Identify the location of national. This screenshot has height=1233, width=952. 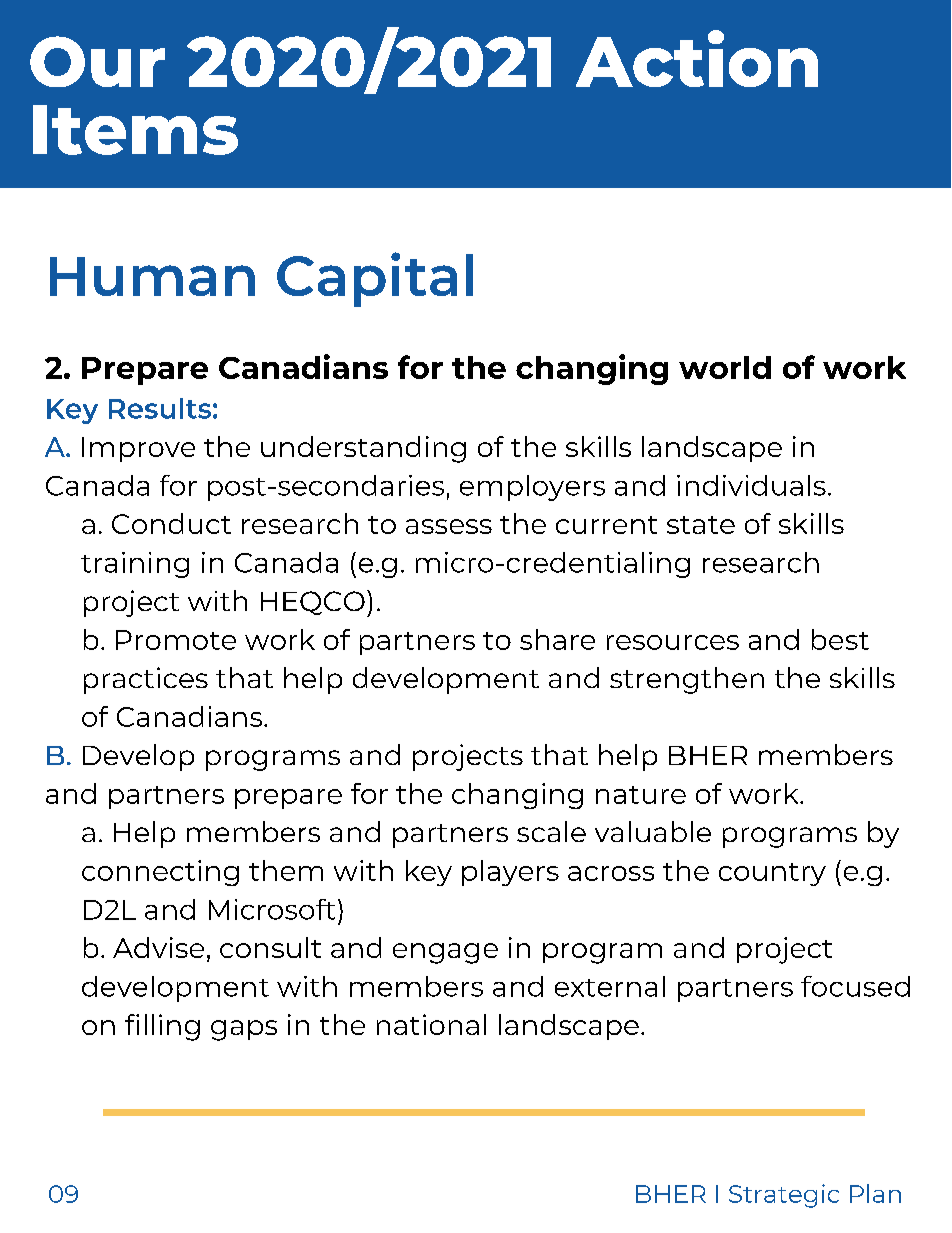
(431, 1024).
